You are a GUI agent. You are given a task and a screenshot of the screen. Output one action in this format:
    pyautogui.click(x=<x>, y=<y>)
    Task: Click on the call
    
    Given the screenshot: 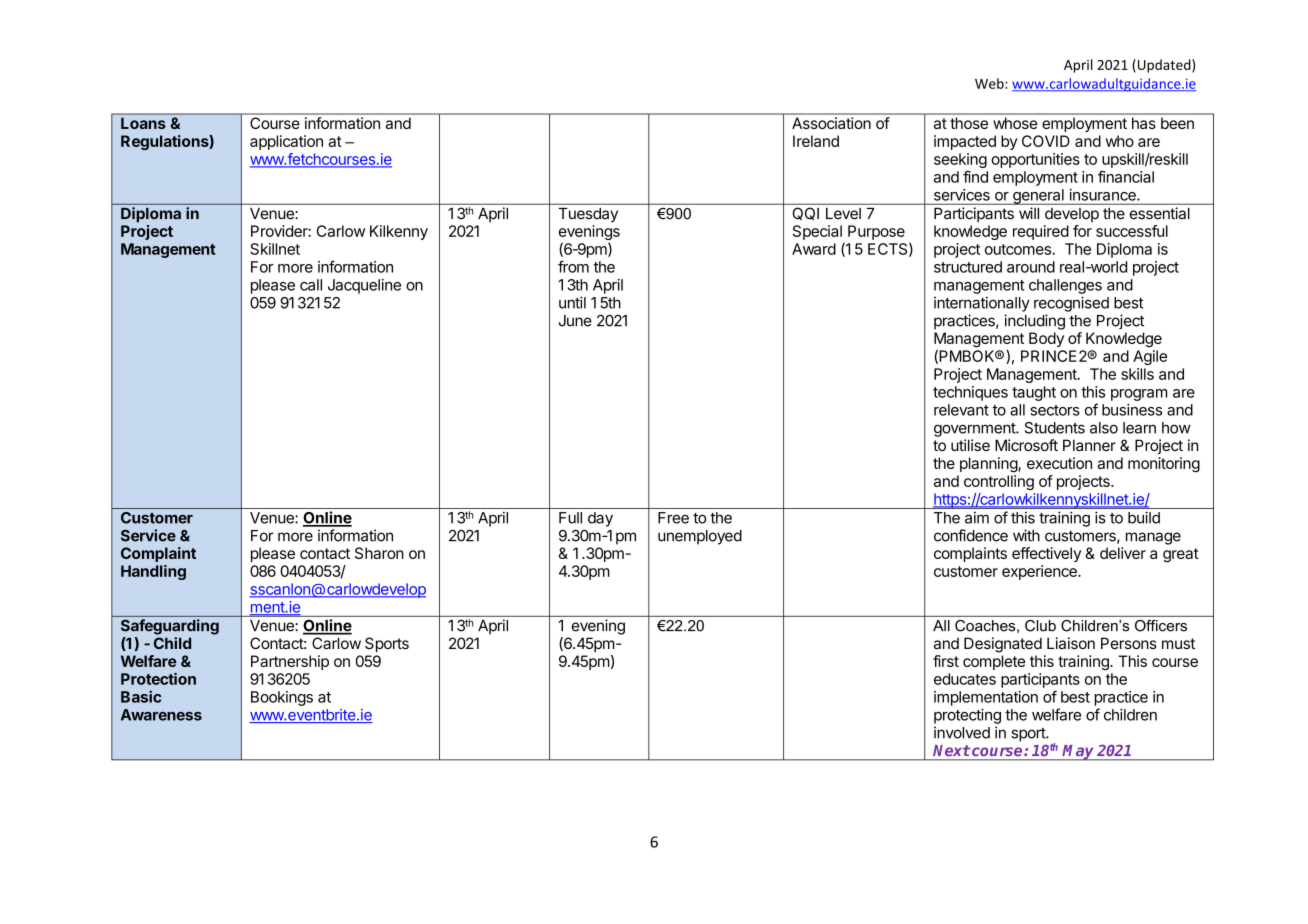 What is the action you would take?
    pyautogui.click(x=311, y=285)
